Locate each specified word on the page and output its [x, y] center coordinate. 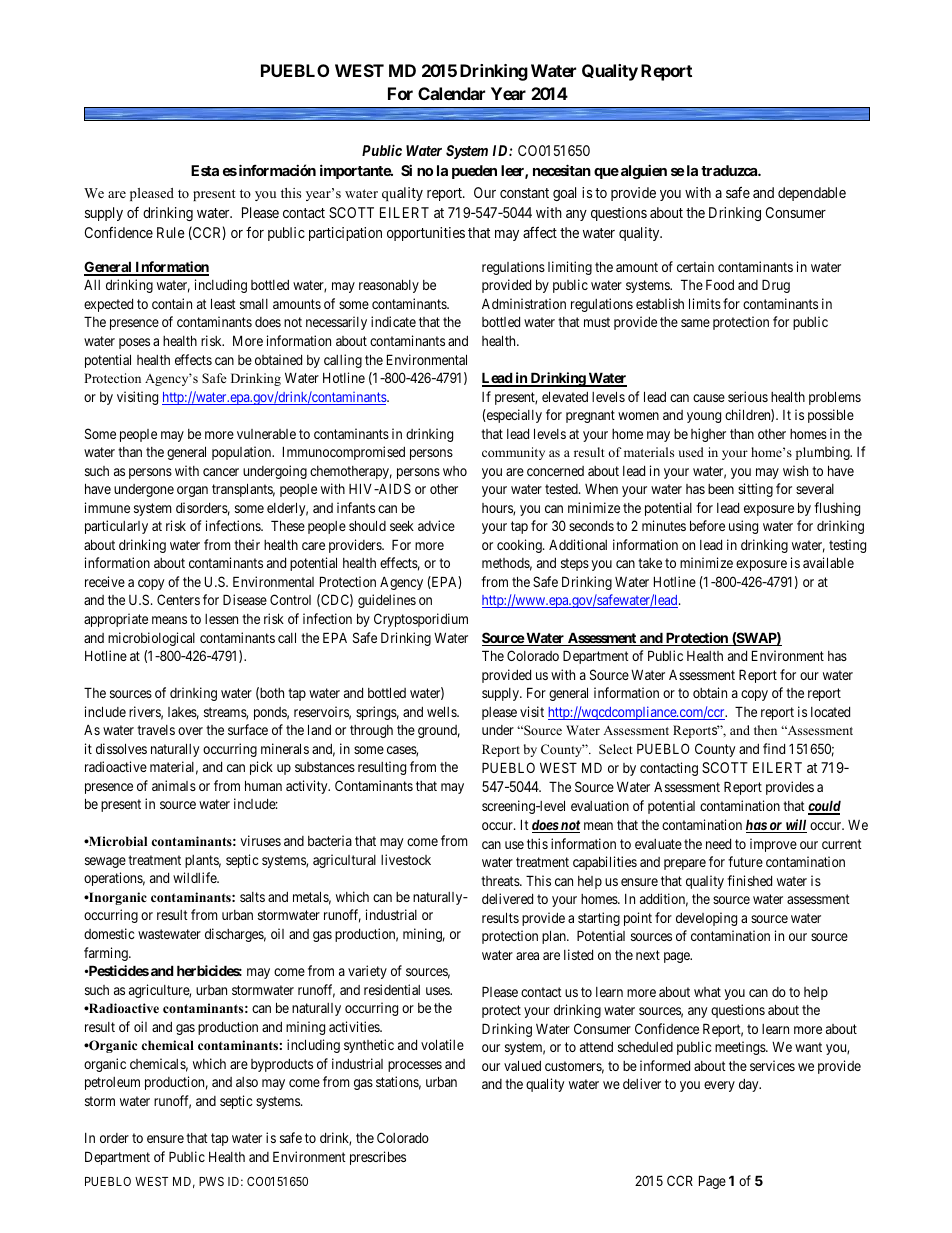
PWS [211, 1181]
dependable [812, 194]
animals [174, 785]
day [750, 1085]
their [247, 544]
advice [436, 525]
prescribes [378, 1158]
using [743, 527]
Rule [171, 232]
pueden [474, 172]
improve [773, 845]
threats [501, 881]
